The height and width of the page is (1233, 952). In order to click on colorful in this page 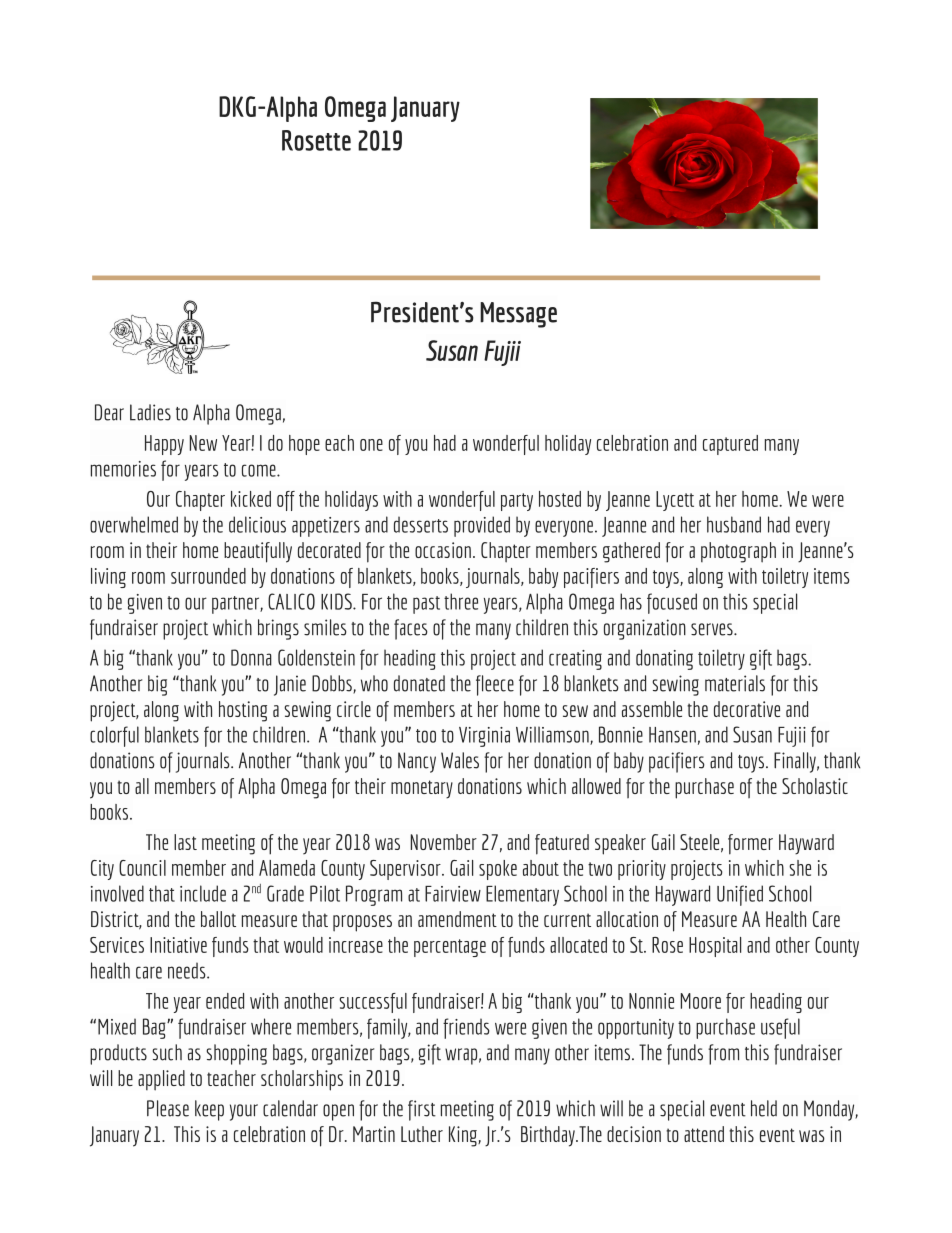, I will do `click(114, 736)`.
